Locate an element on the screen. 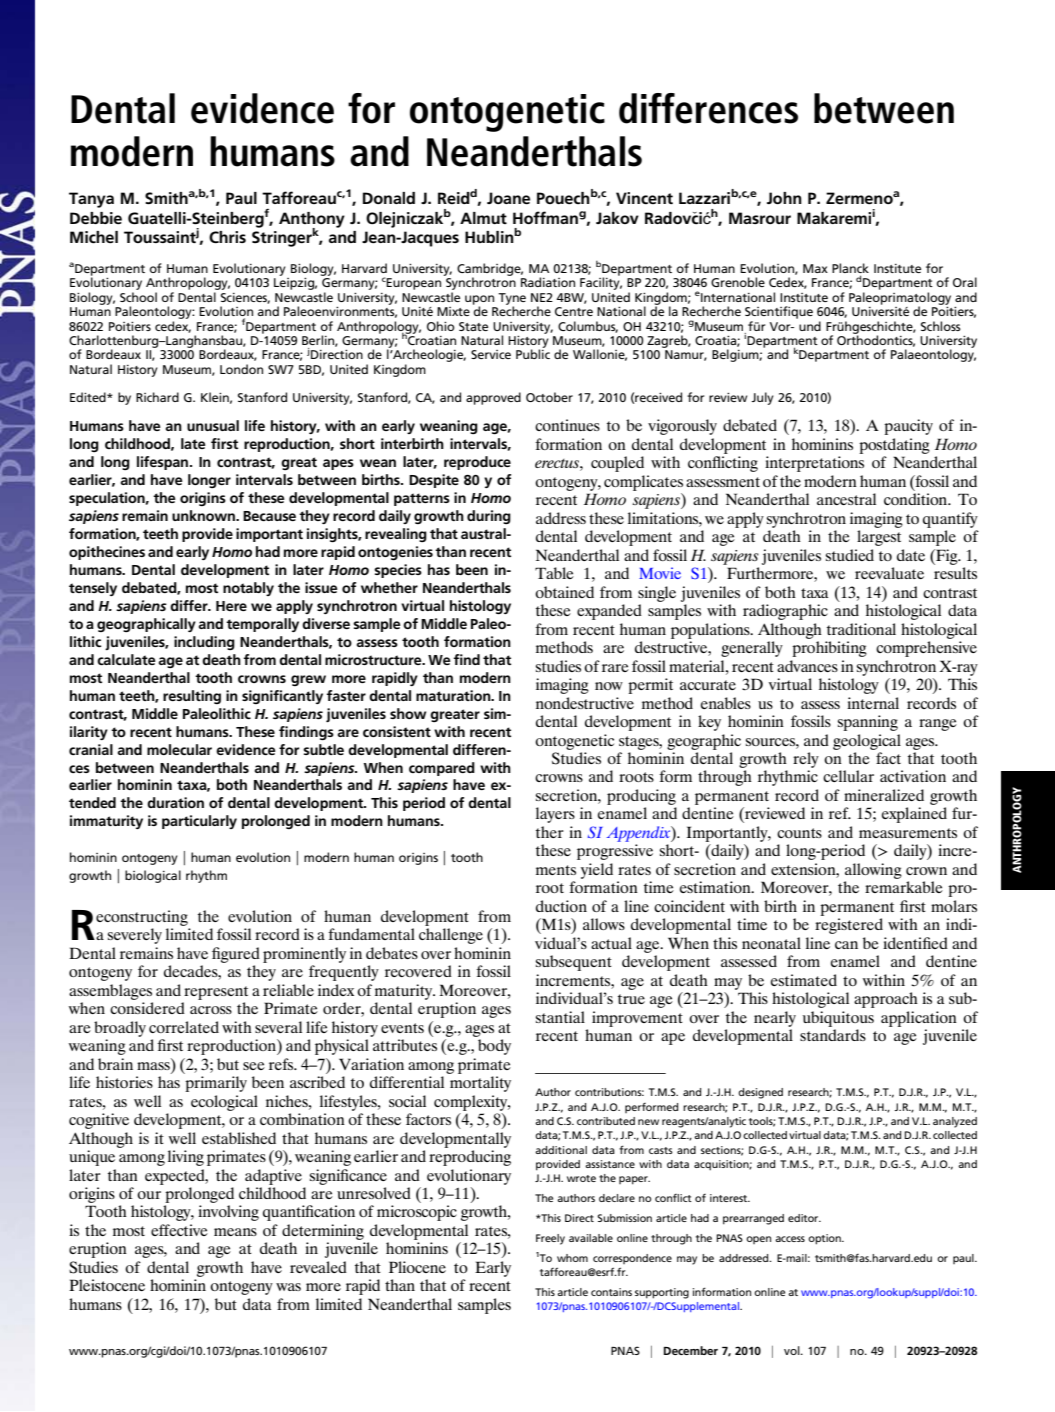 This screenshot has width=1055, height=1412. Pleistocene is located at coordinates (107, 1285).
